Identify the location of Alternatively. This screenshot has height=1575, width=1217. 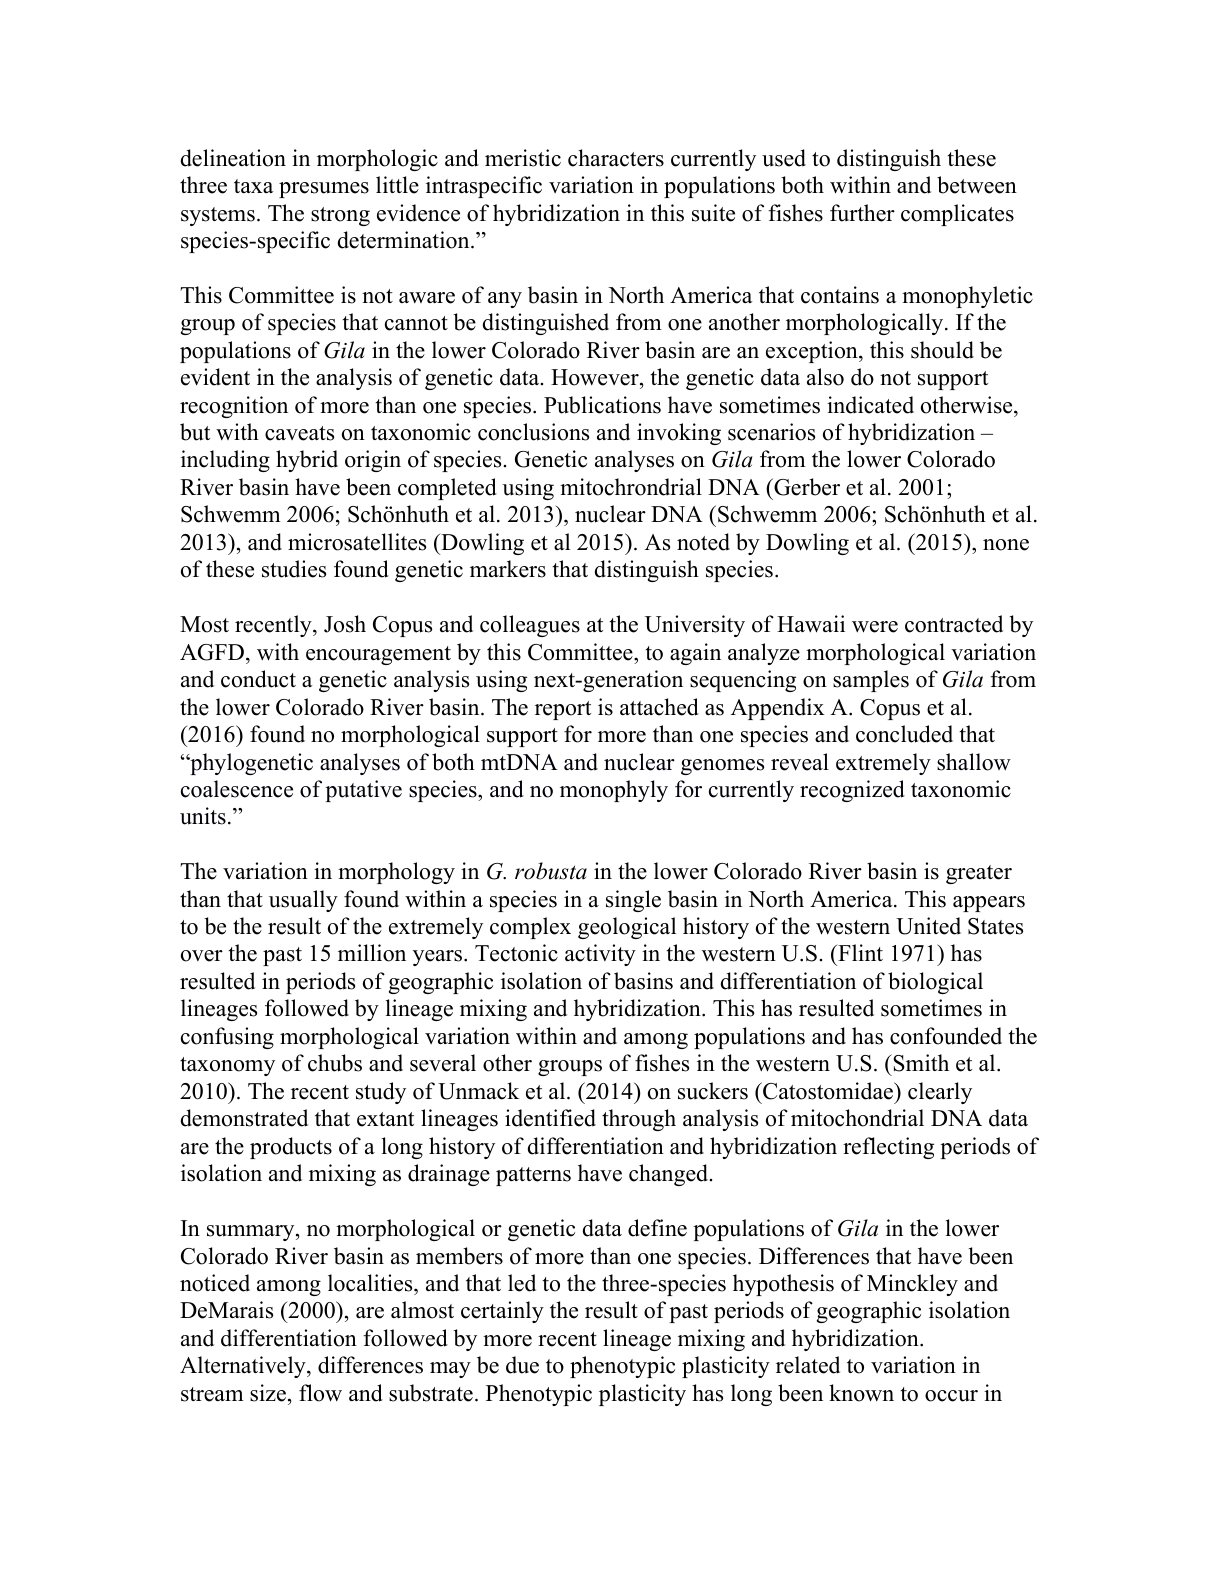
(244, 1367).
